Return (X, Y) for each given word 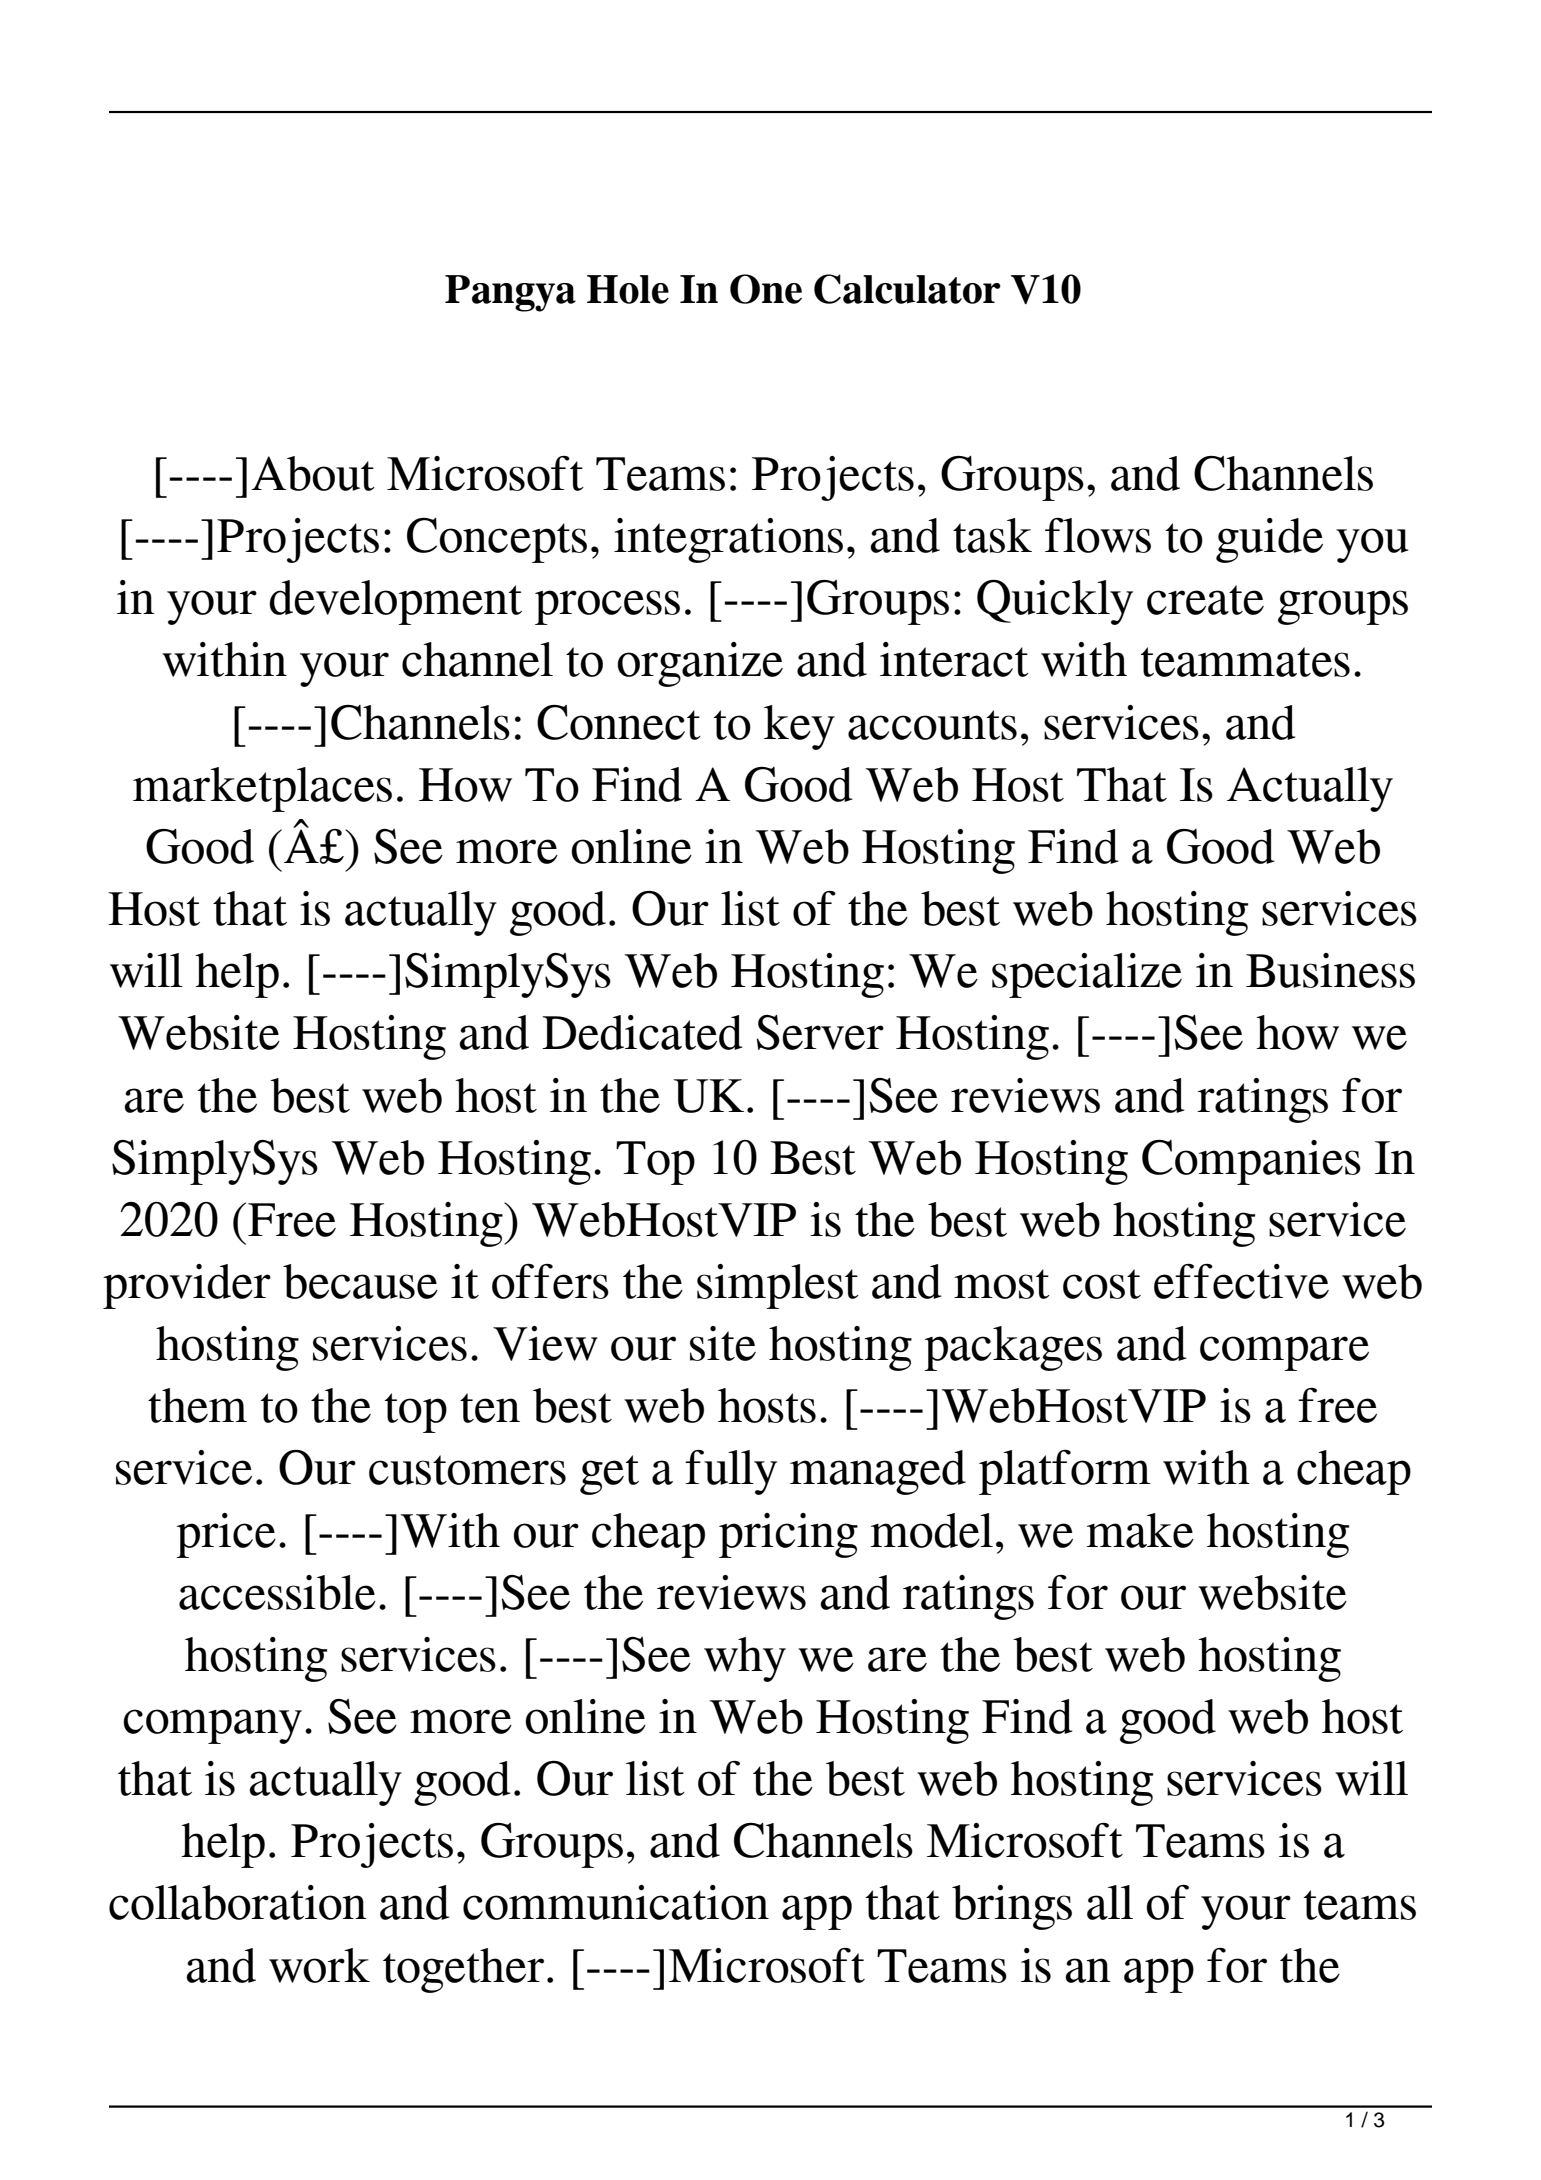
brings (1012, 1907)
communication (616, 1902)
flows (1098, 535)
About (313, 473)
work (319, 1965)
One (766, 289)
